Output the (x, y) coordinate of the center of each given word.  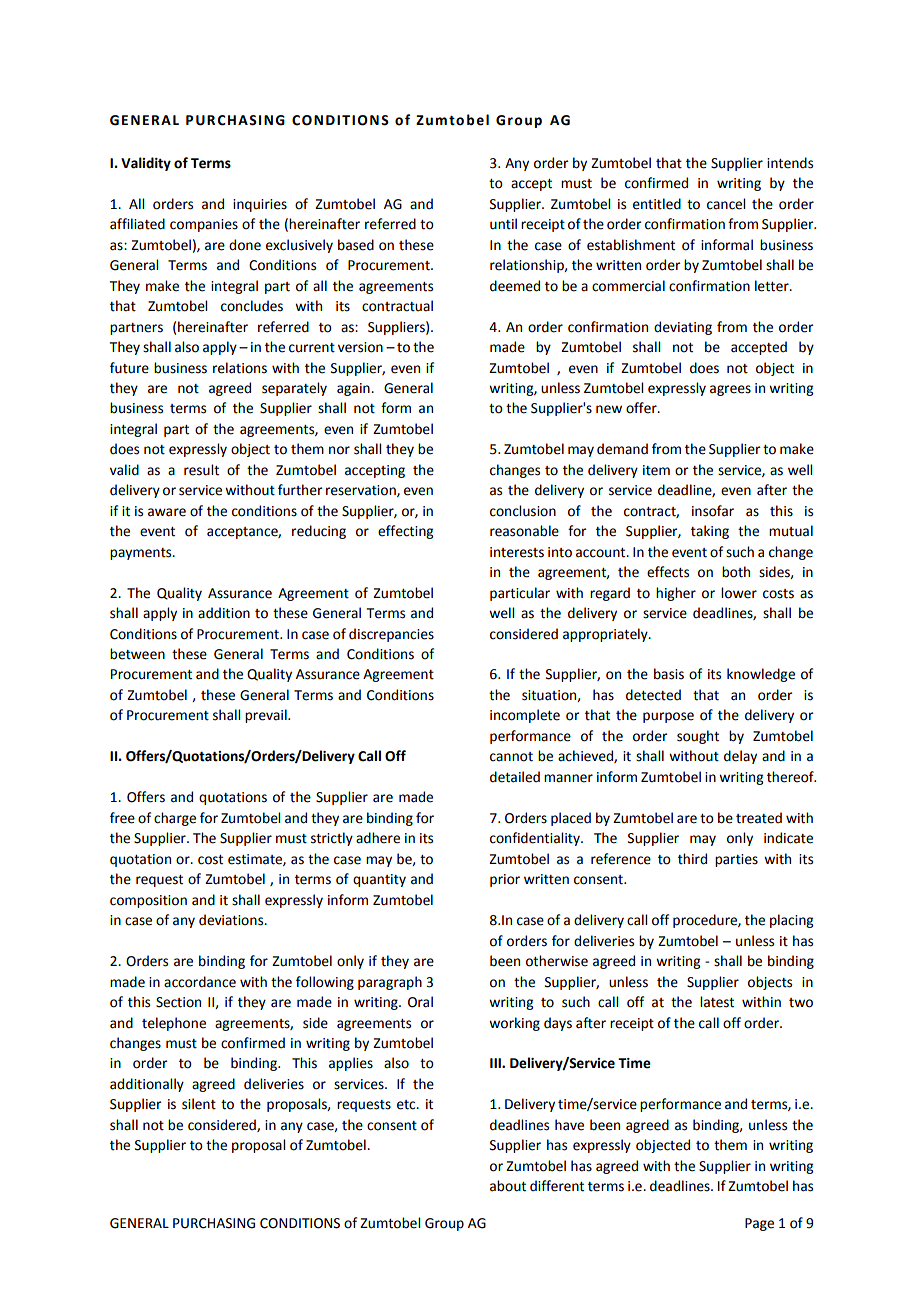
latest (717, 1002)
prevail (267, 716)
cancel (726, 204)
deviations (232, 920)
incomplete (525, 716)
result (201, 470)
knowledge (761, 675)
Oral (420, 1002)
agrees (730, 390)
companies (204, 225)
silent (199, 1104)
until (503, 224)
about (508, 1186)
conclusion (523, 511)
